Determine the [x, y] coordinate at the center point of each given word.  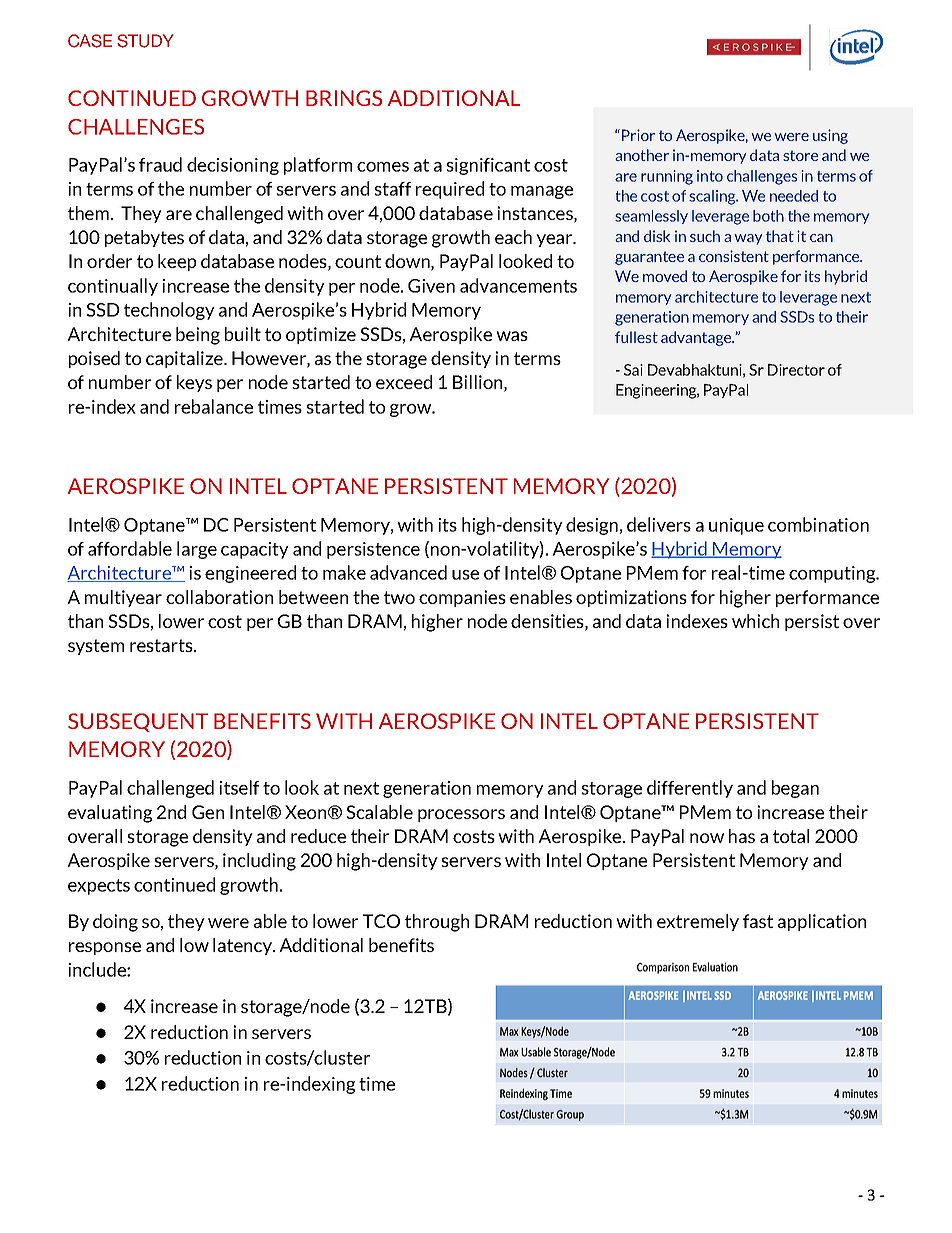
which [755, 621]
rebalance [214, 406]
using [830, 136]
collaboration [219, 597]
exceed [404, 382]
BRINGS [344, 98]
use [465, 575]
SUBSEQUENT [138, 722]
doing [115, 923]
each [513, 237]
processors [461, 815]
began [795, 789]
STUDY [145, 41]
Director [796, 370]
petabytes [144, 238]
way [748, 239]
